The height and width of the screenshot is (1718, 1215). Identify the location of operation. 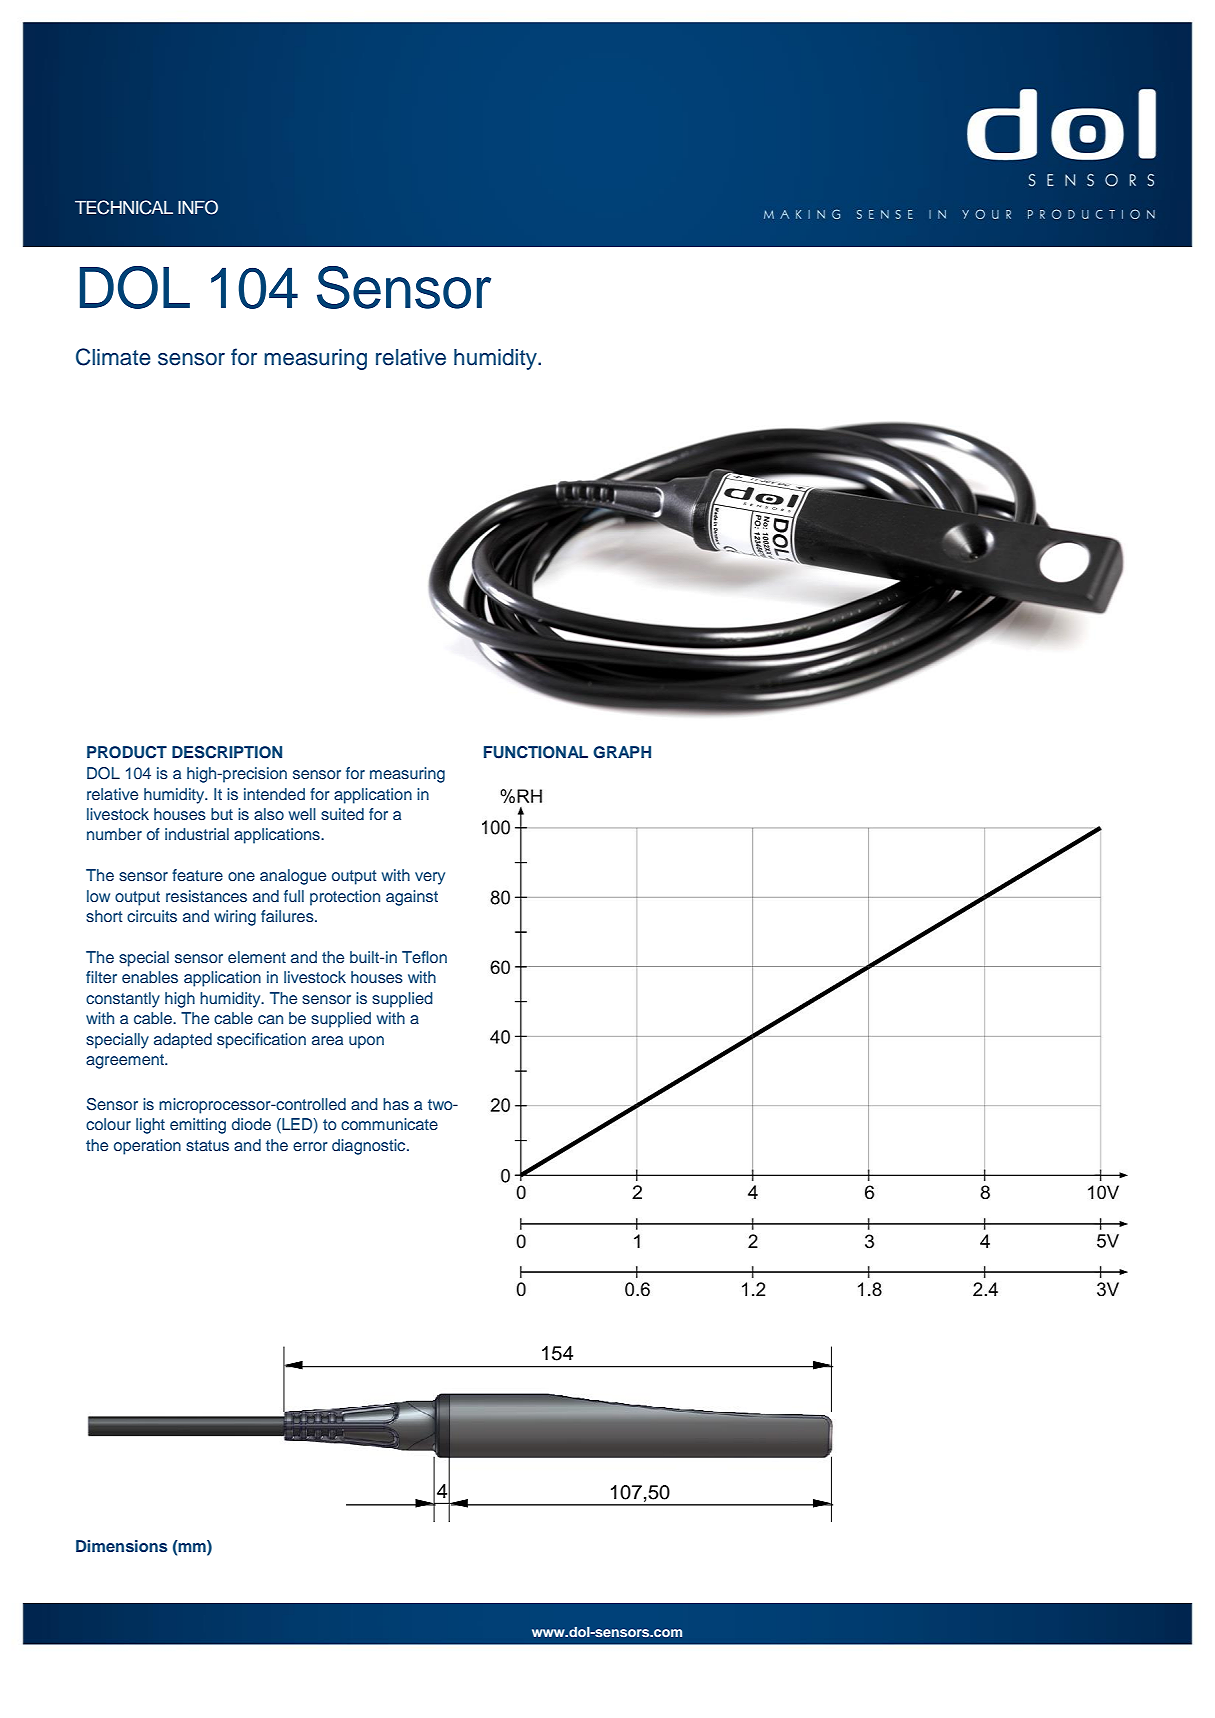
(147, 1147).
